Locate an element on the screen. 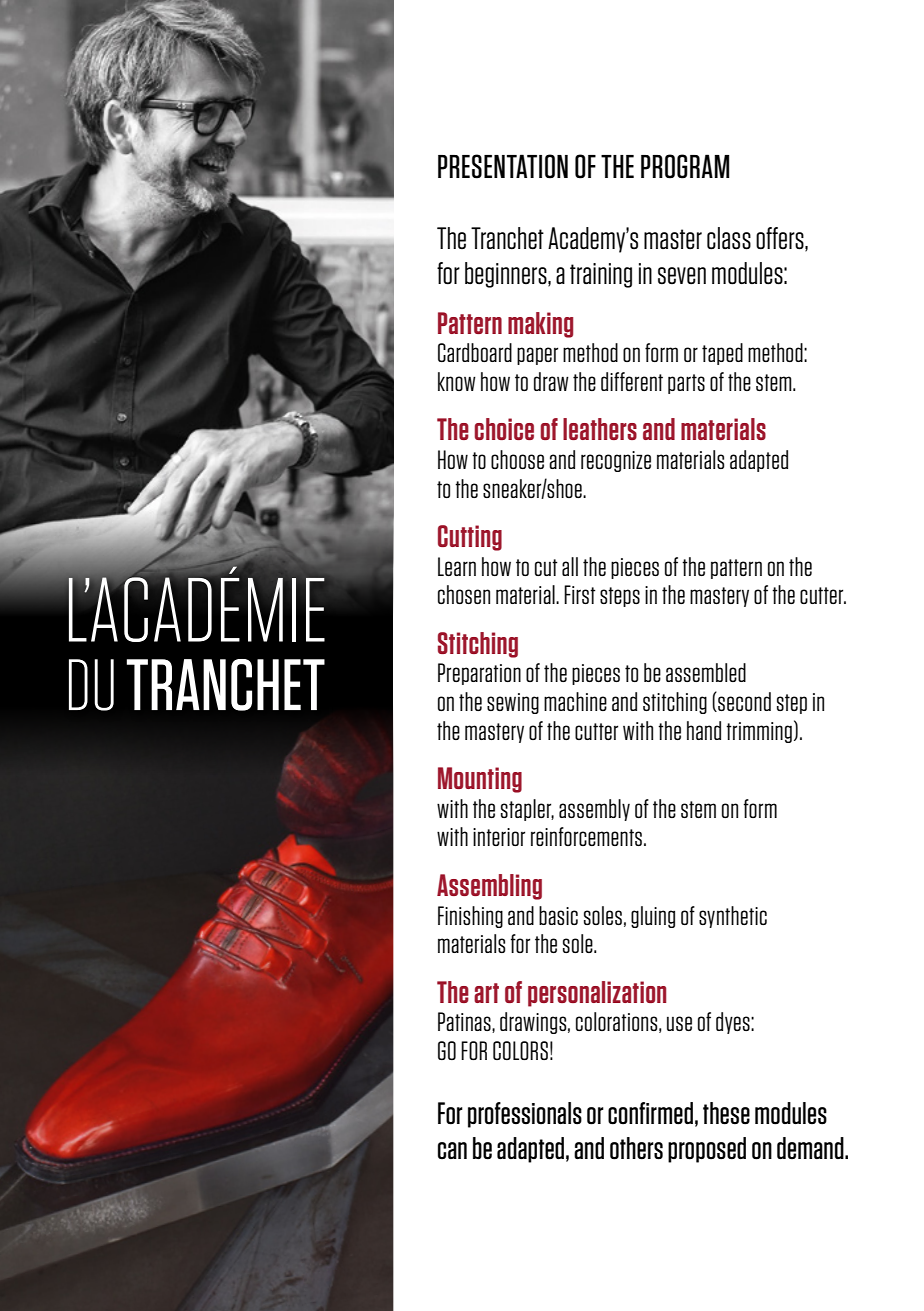 The height and width of the screenshot is (1311, 924). PRESENTATION is located at coordinates (503, 166).
